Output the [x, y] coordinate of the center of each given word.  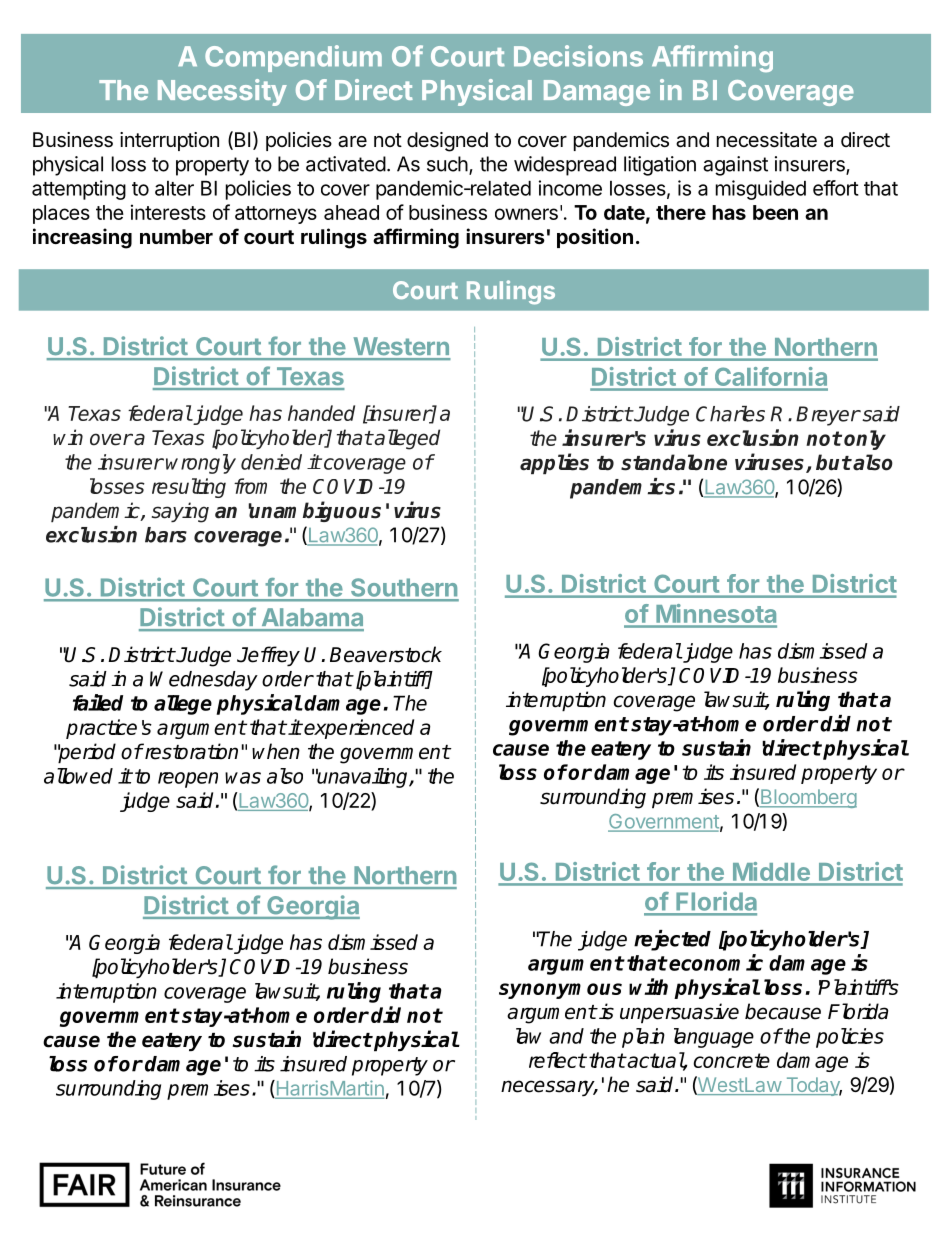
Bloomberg [808, 798]
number [176, 236]
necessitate [767, 140]
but [833, 462]
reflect [557, 1060]
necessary [549, 1088]
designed [447, 142]
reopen [188, 780]
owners [526, 214]
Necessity [222, 92]
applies [554, 463]
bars [166, 535]
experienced [359, 729]
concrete [731, 1060]
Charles [730, 414]
